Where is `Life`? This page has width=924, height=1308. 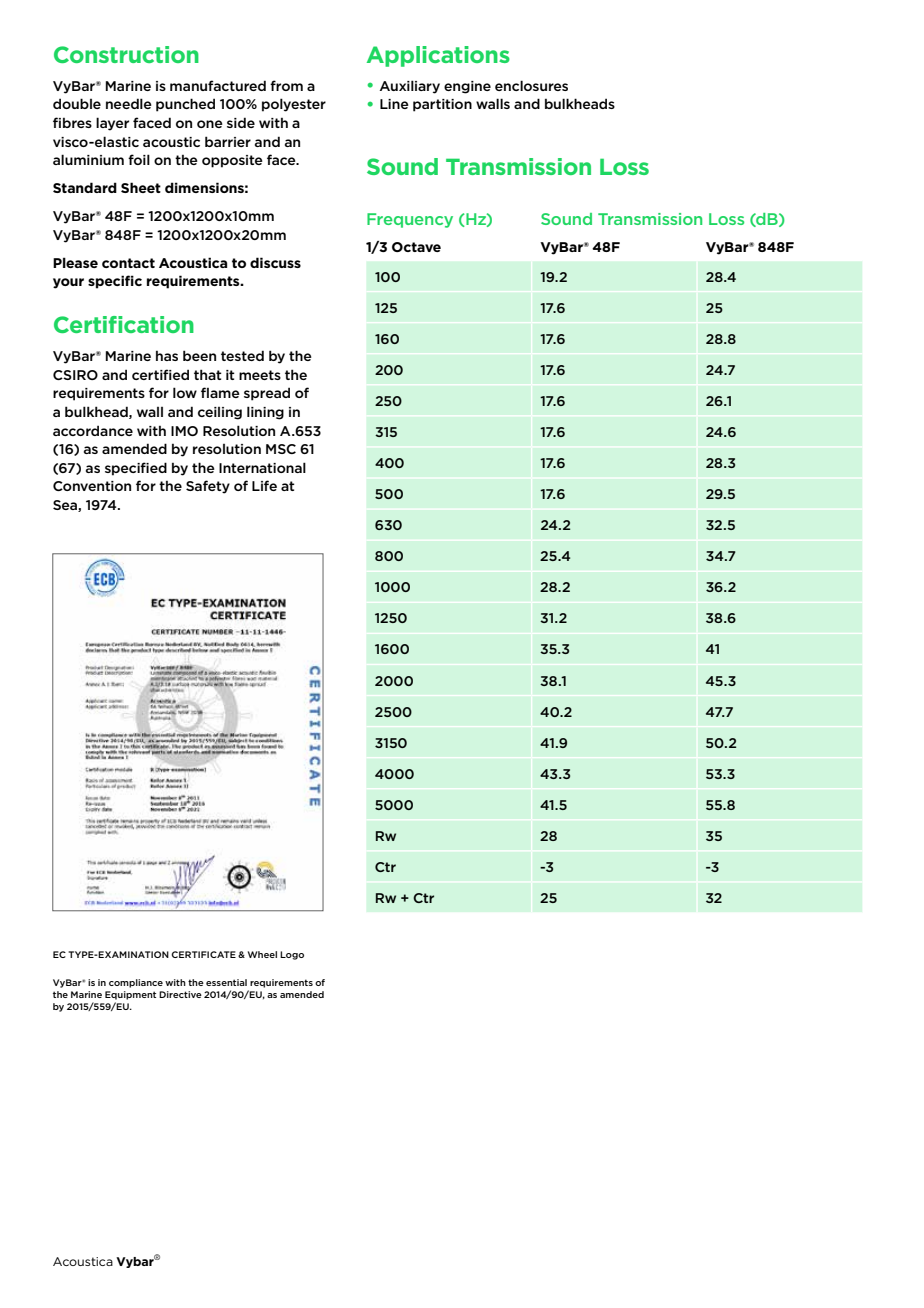 Life is located at coordinates (264, 485).
